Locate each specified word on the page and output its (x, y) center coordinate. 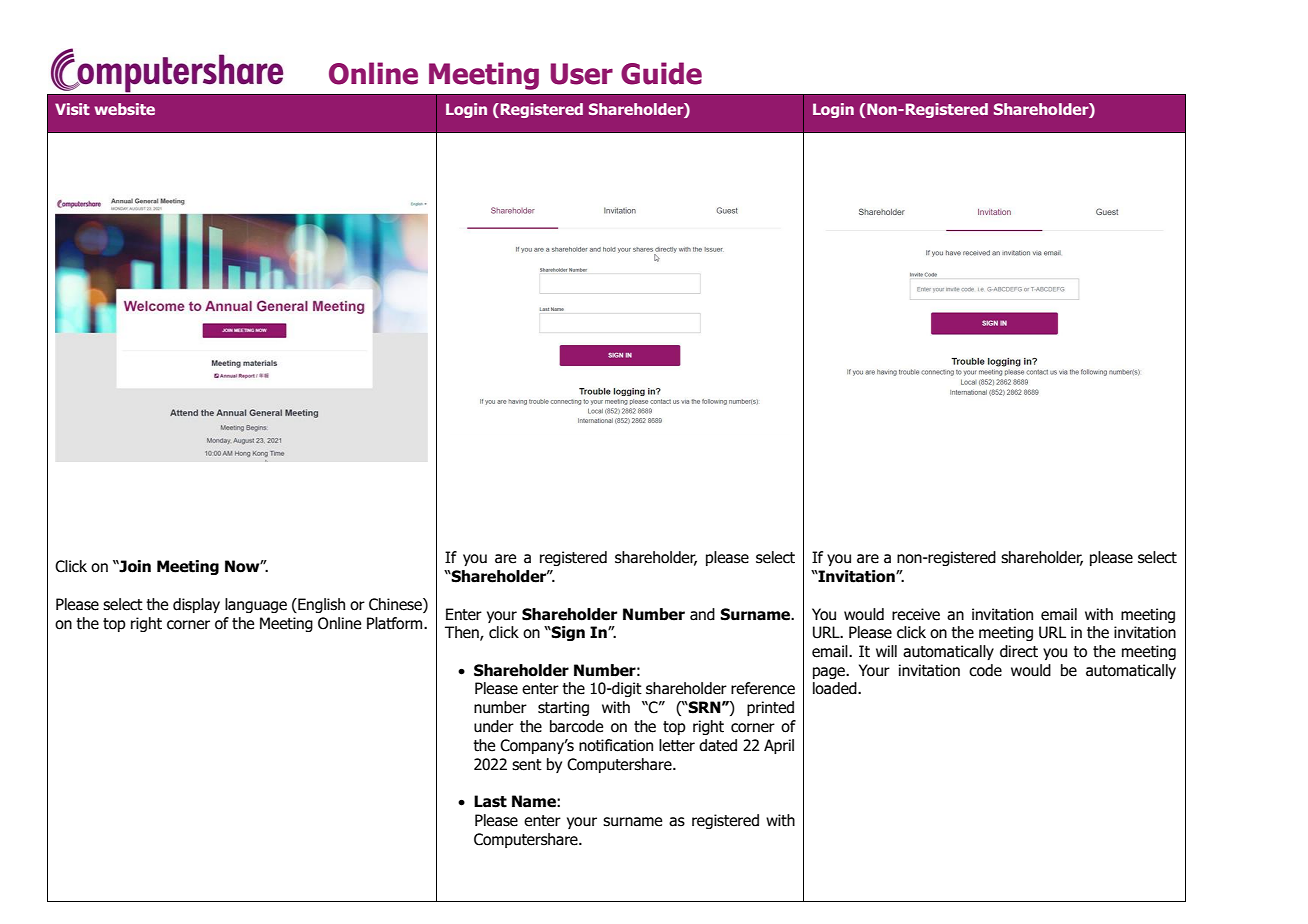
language (256, 605)
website (124, 109)
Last (490, 801)
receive (916, 614)
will (886, 651)
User (582, 74)
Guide (661, 73)
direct (1019, 651)
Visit (72, 109)
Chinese (396, 605)
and (702, 614)
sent (527, 765)
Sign (567, 633)
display (196, 605)
